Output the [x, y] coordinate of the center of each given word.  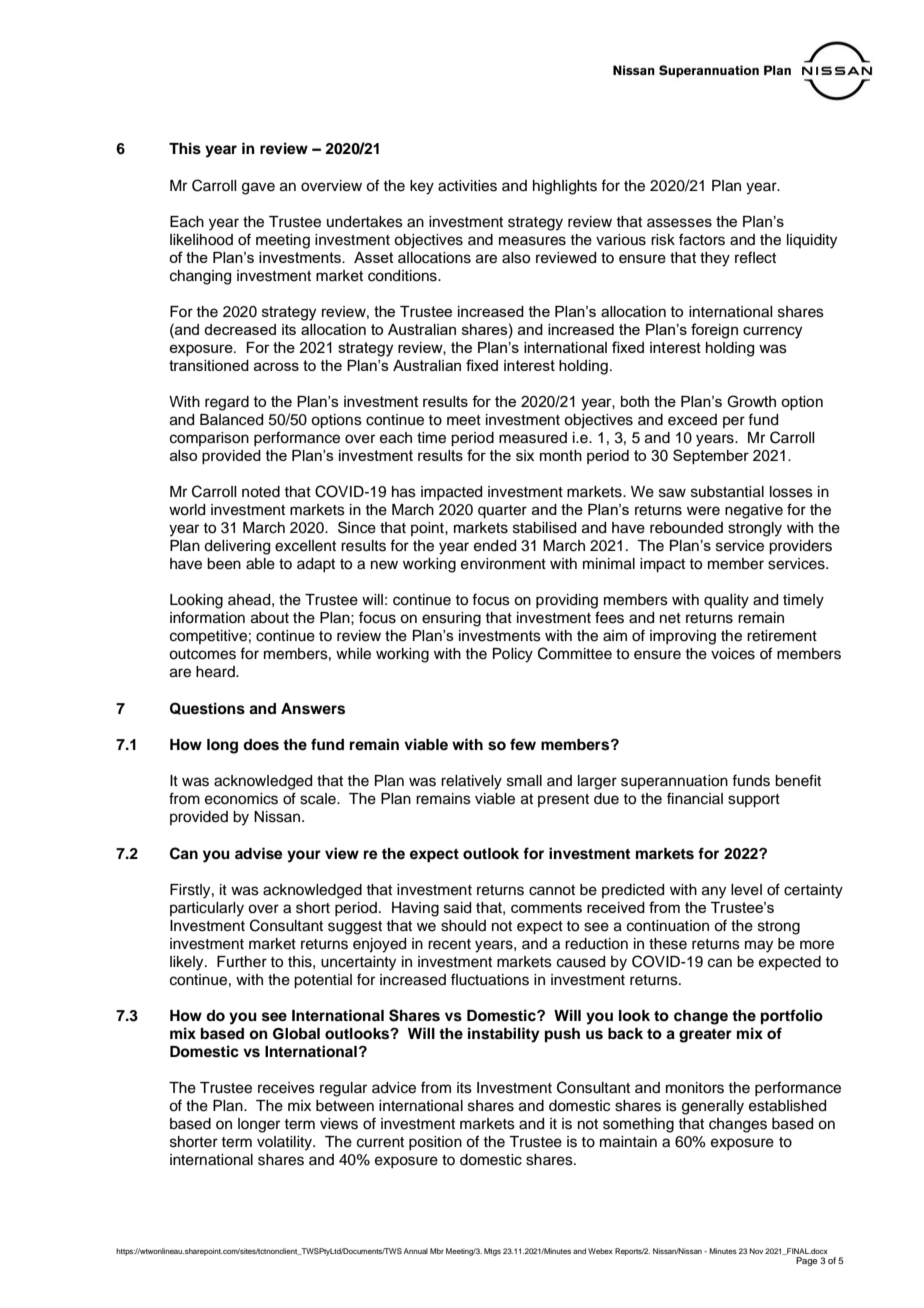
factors [702, 239]
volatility [285, 1143]
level [746, 890]
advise [259, 853]
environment [503, 564]
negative [754, 511]
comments [546, 907]
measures [532, 241]
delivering [237, 547]
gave [258, 188]
